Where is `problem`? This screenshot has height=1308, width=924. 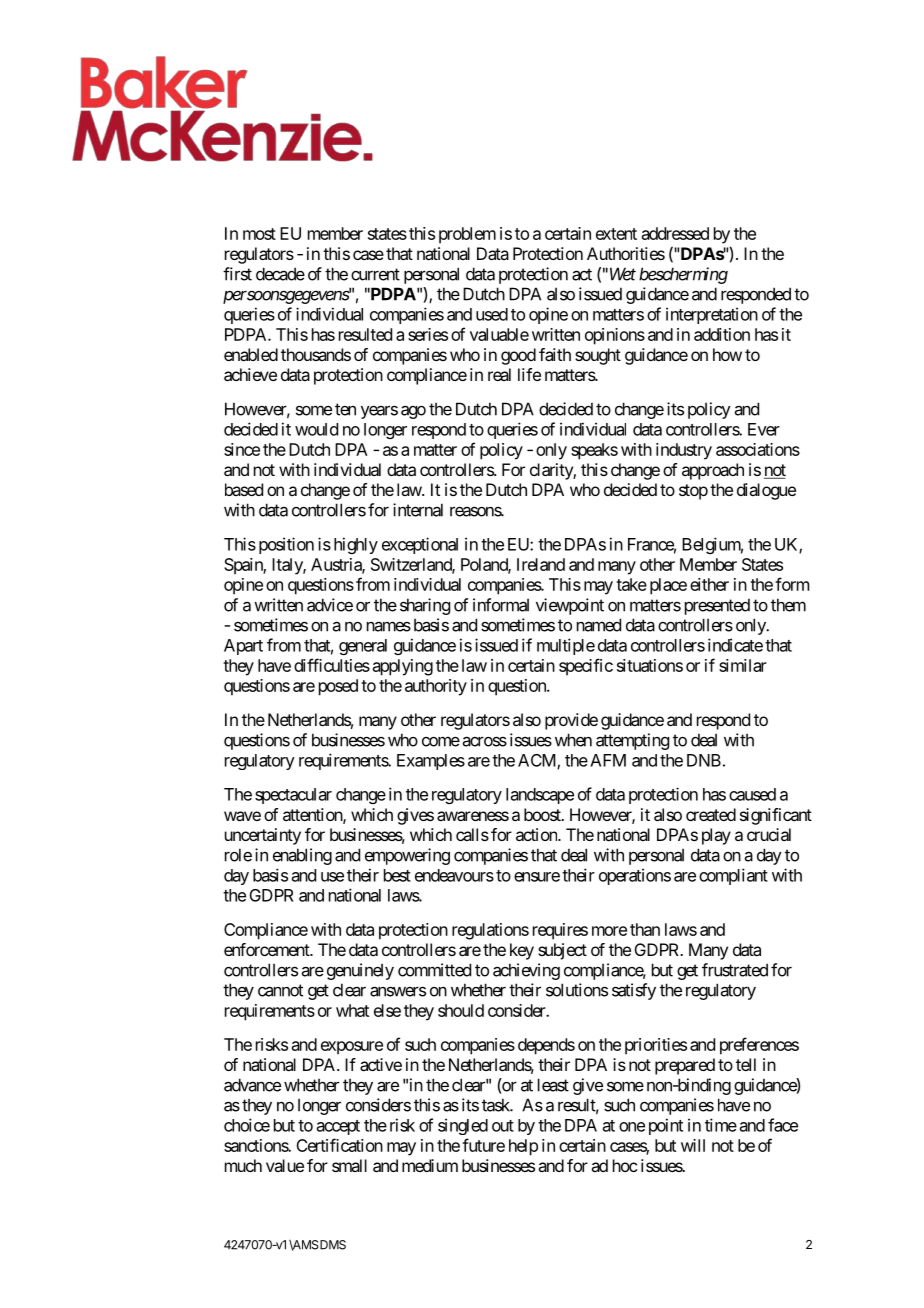
problem is located at coordinates (467, 235).
